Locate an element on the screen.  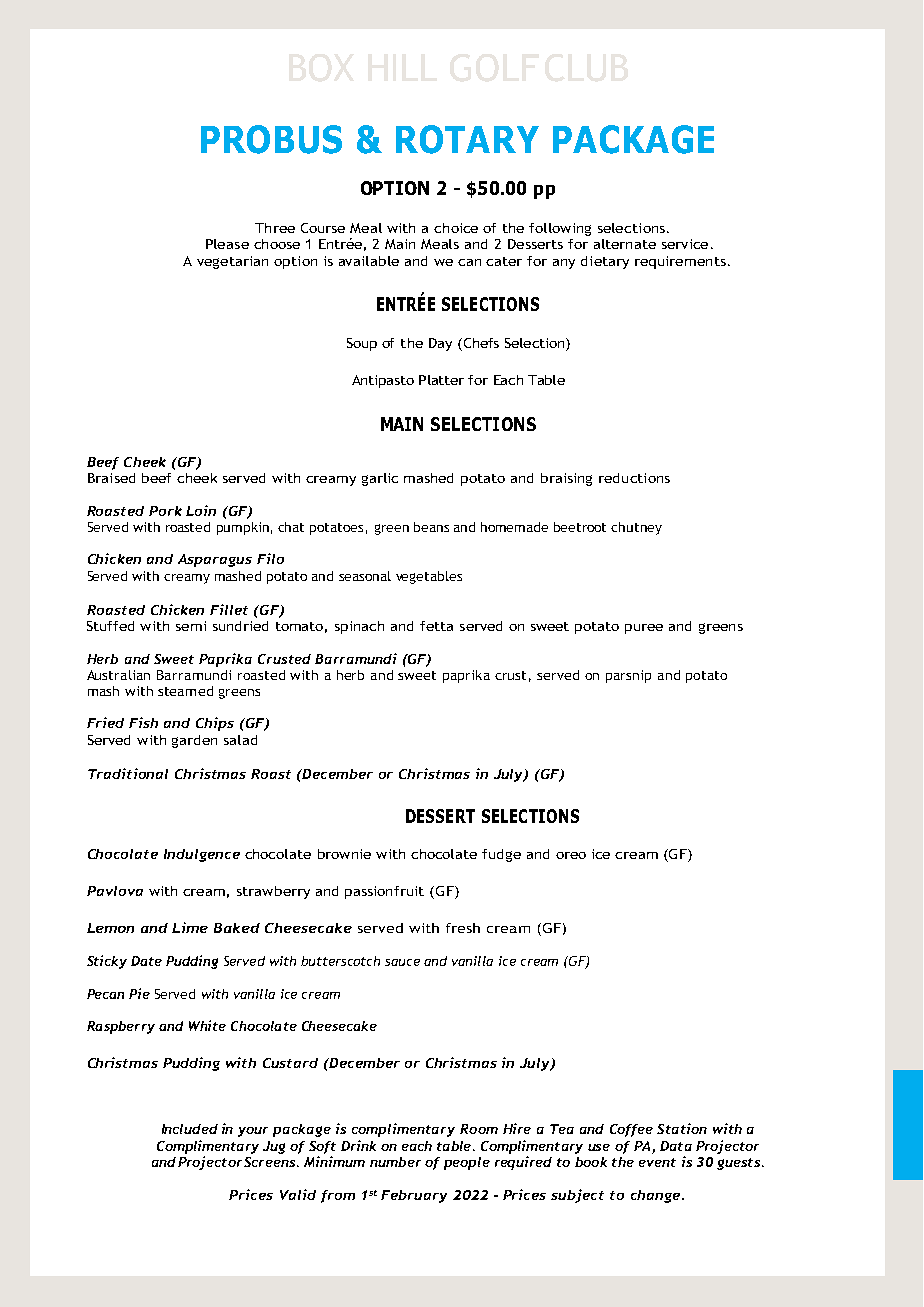
Please is located at coordinates (227, 244).
